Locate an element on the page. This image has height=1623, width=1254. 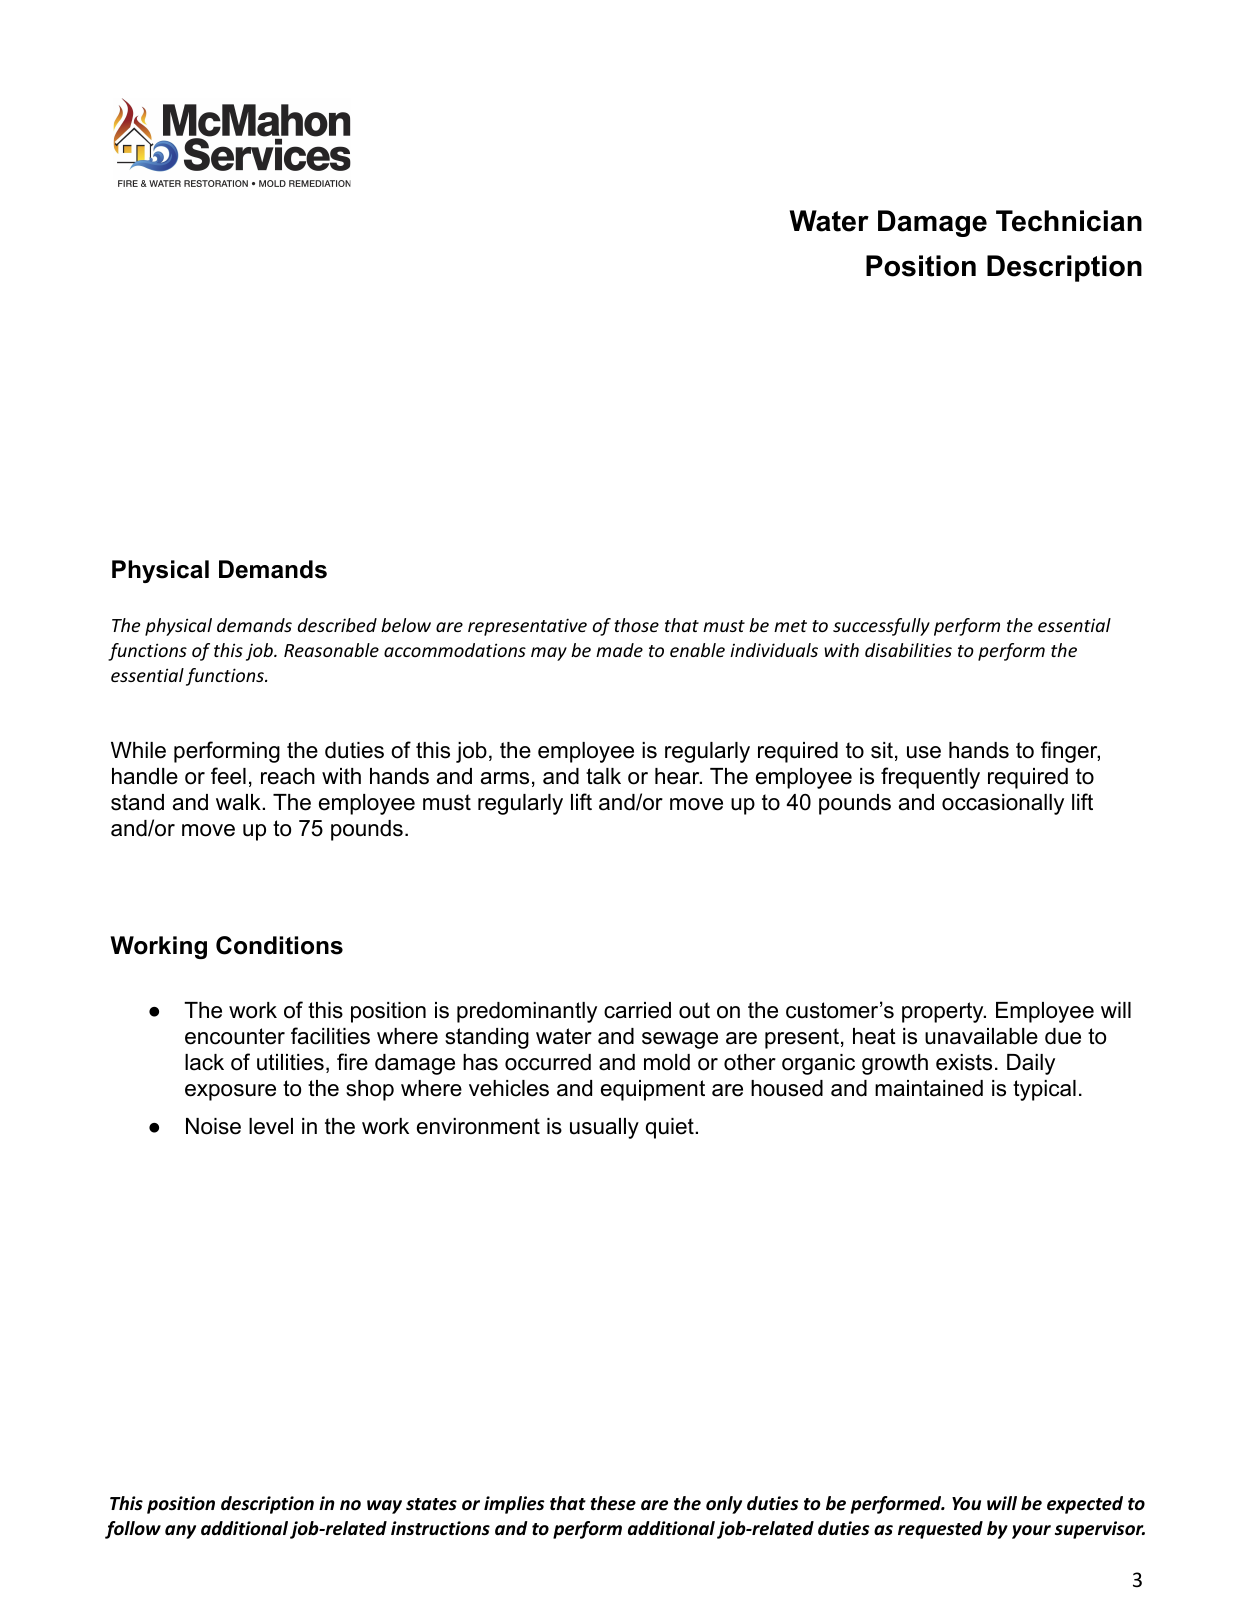
disabilities is located at coordinates (908, 650).
